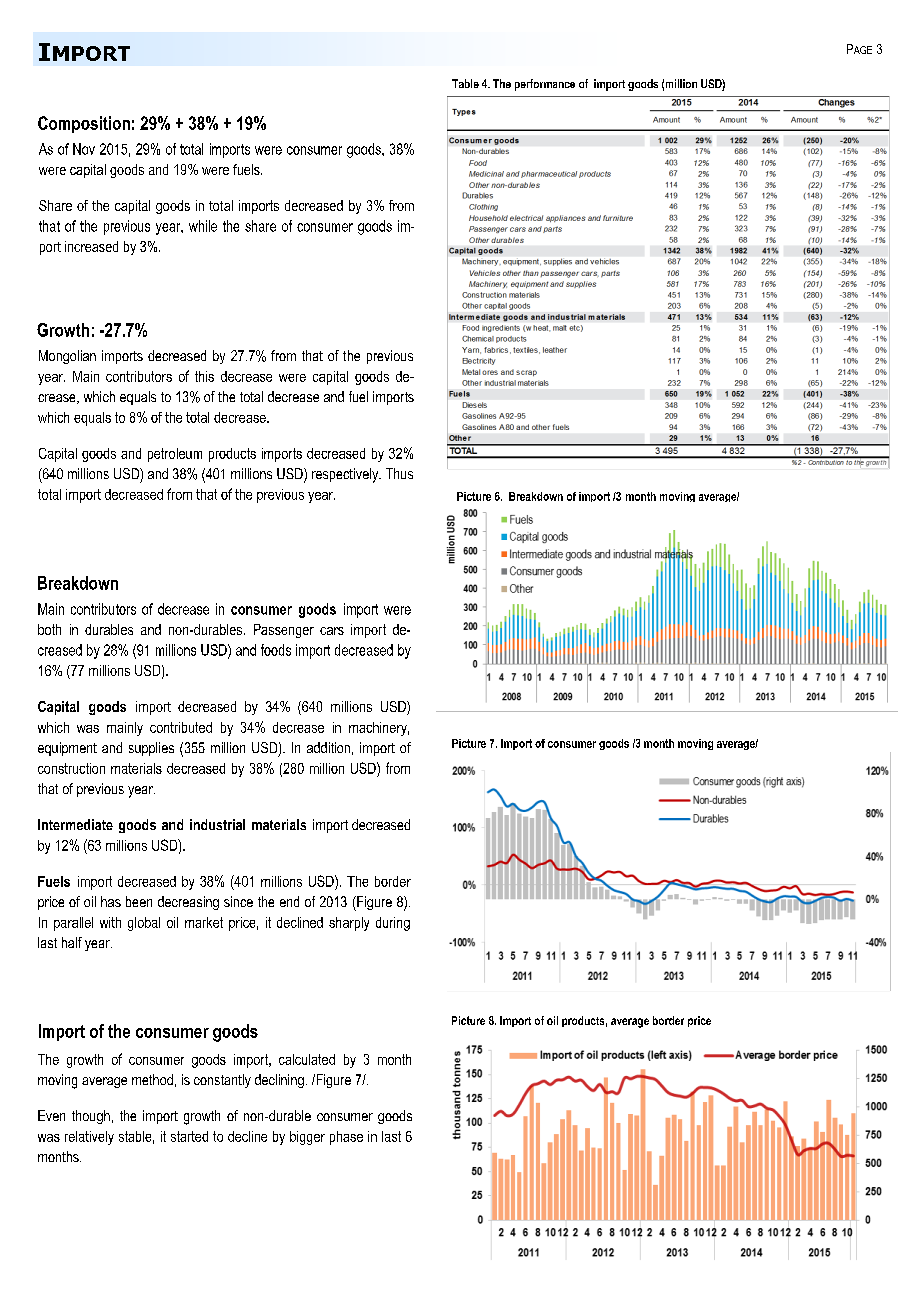 The width and height of the image is (924, 1308). I want to click on Composition, so click(84, 124).
